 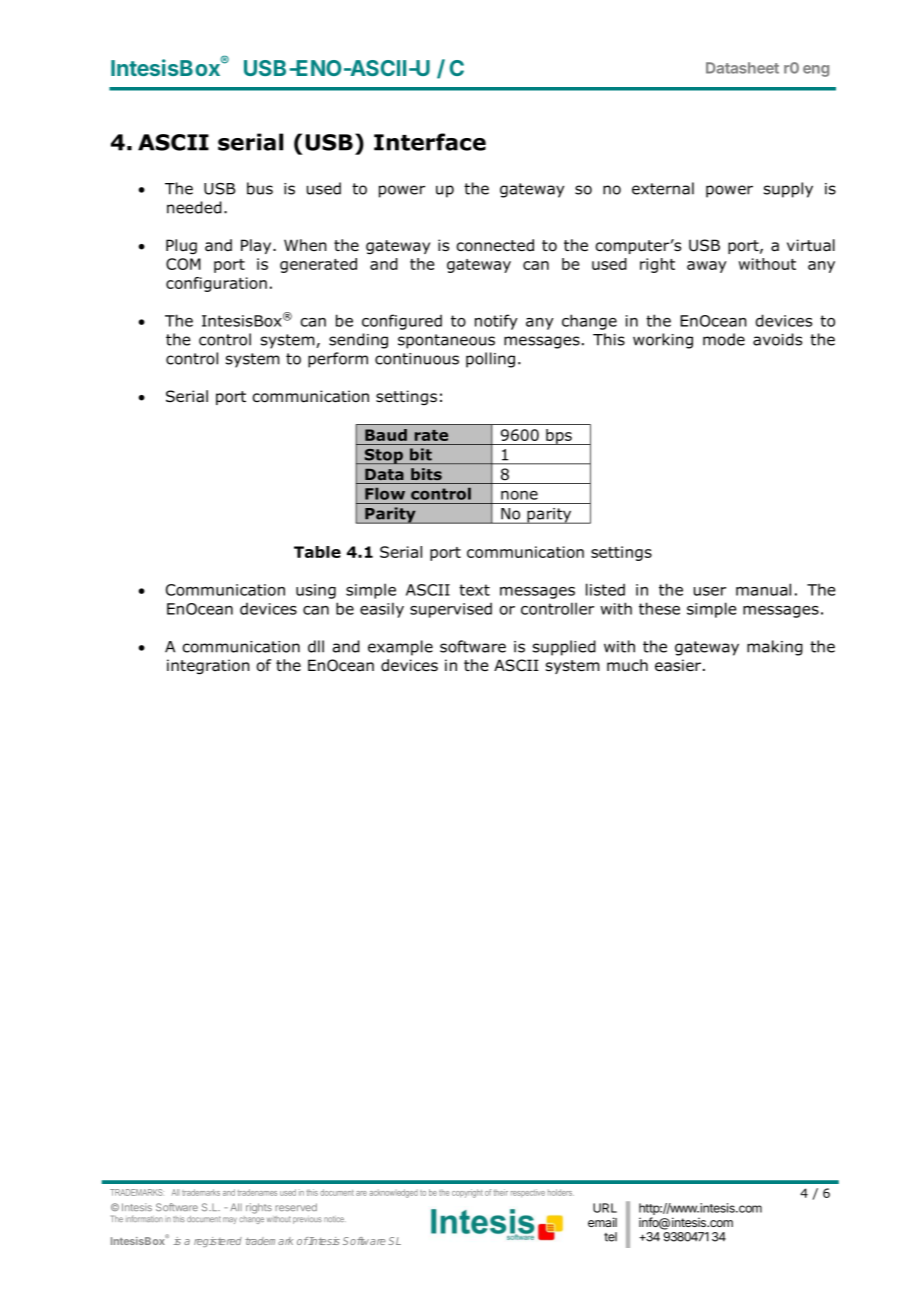 What do you see at coordinates (490, 360) in the screenshot?
I see `polling` at bounding box center [490, 360].
